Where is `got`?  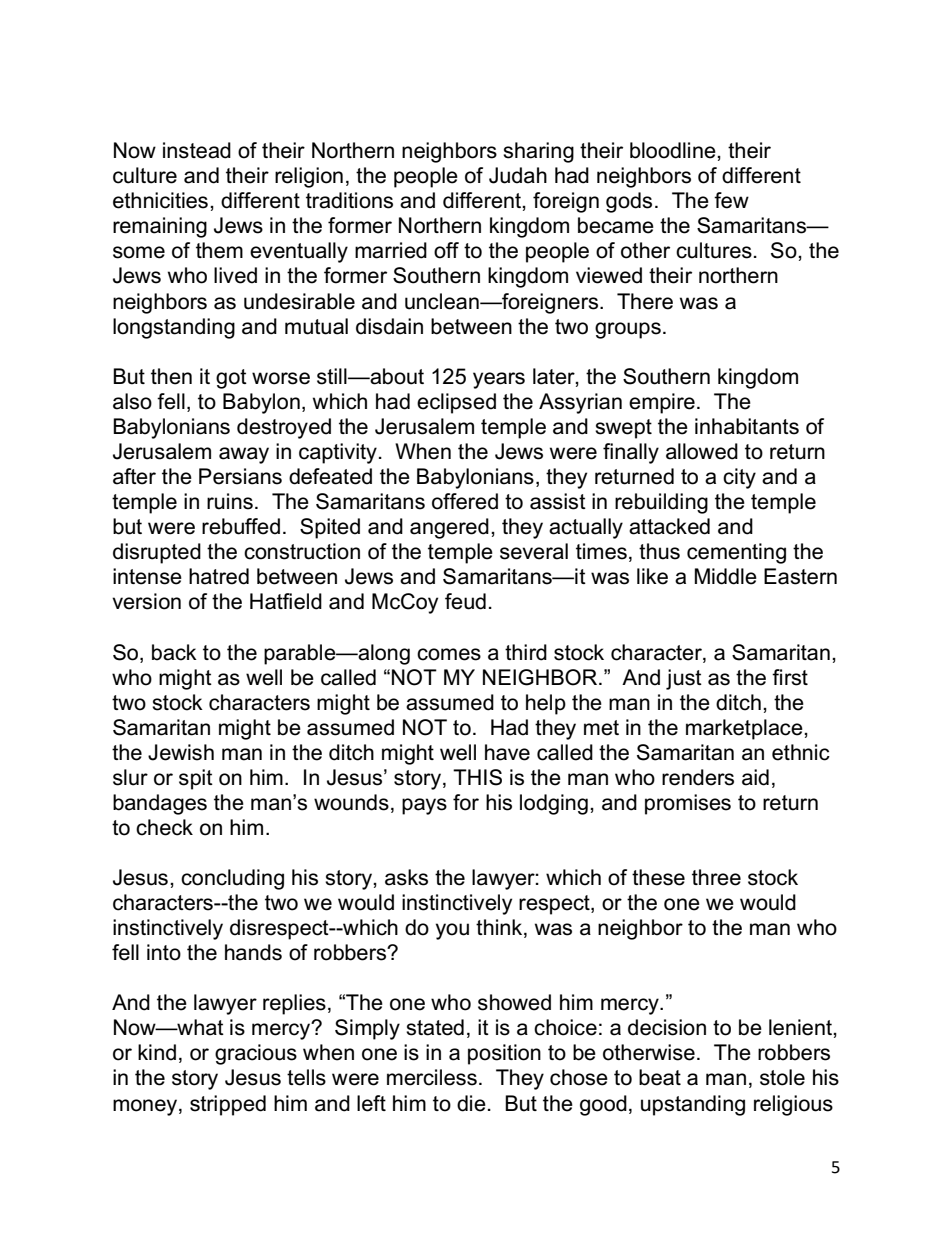 got is located at coordinates (231, 379).
